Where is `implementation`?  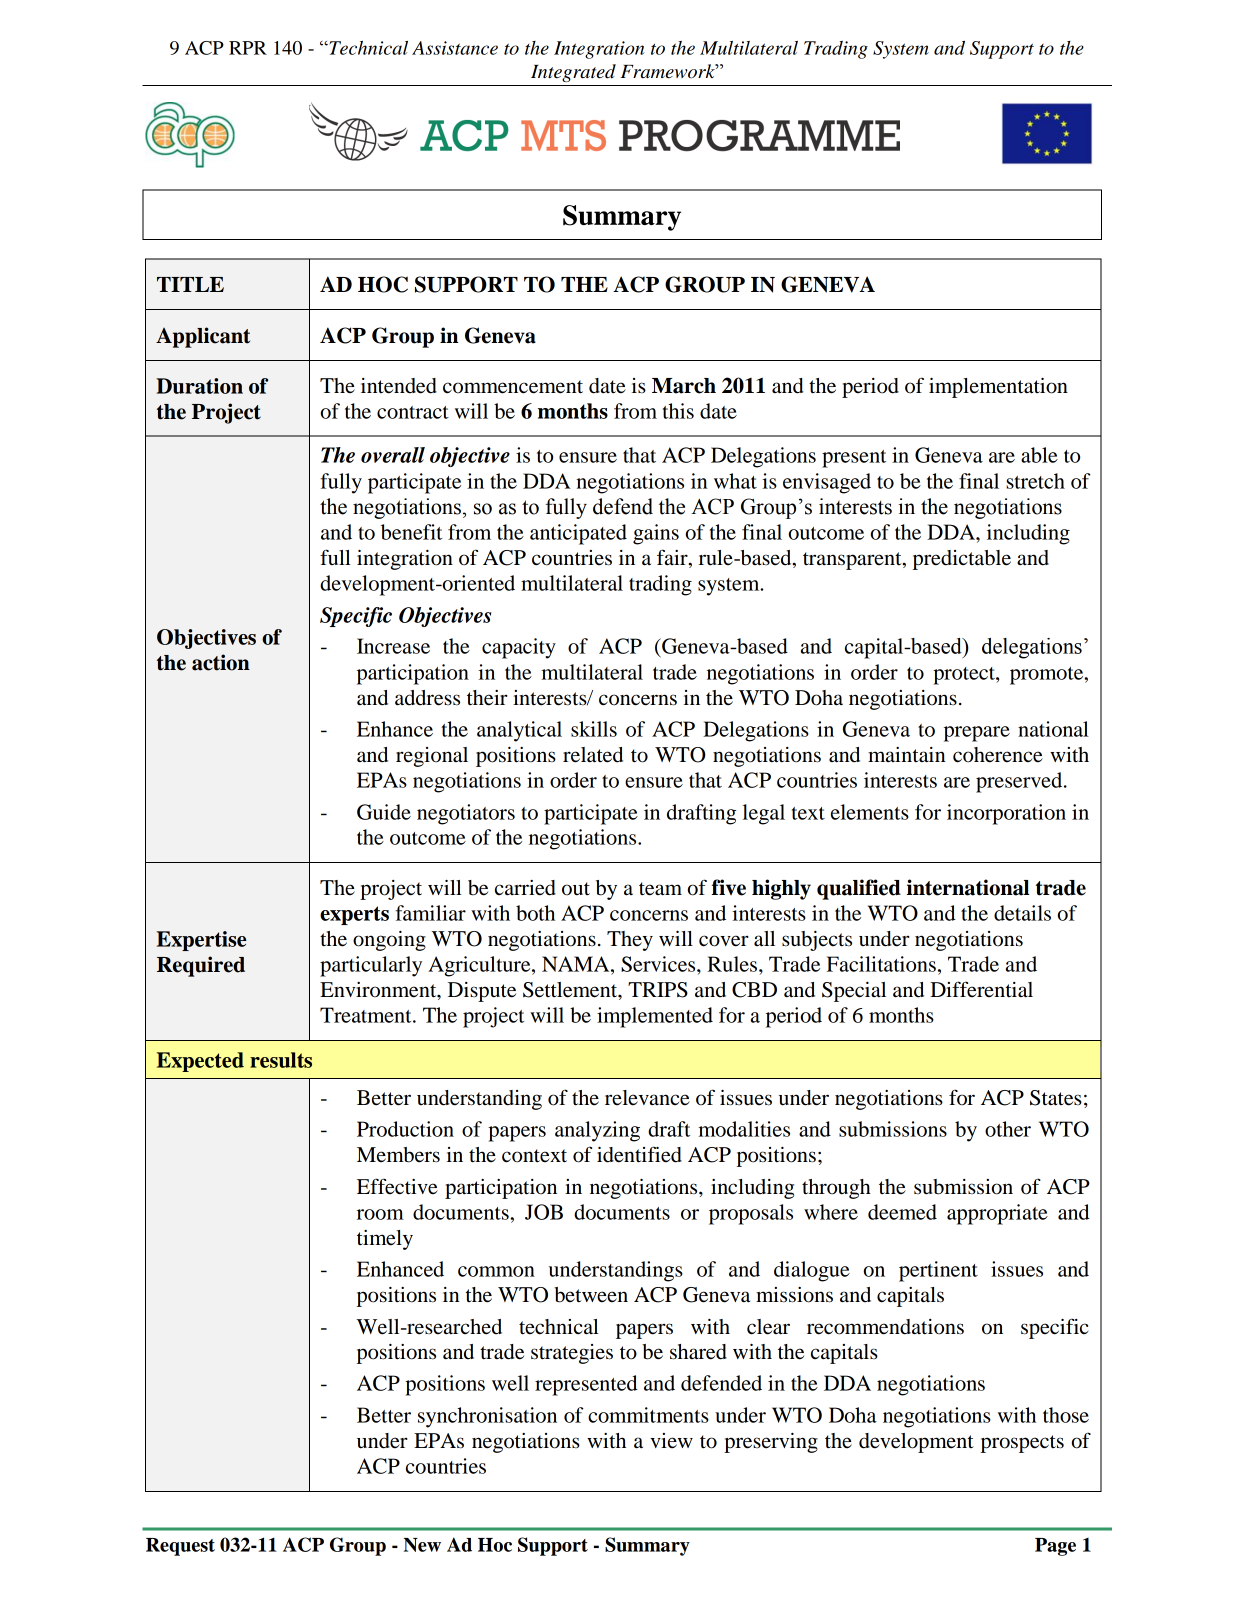 implementation is located at coordinates (998, 388).
